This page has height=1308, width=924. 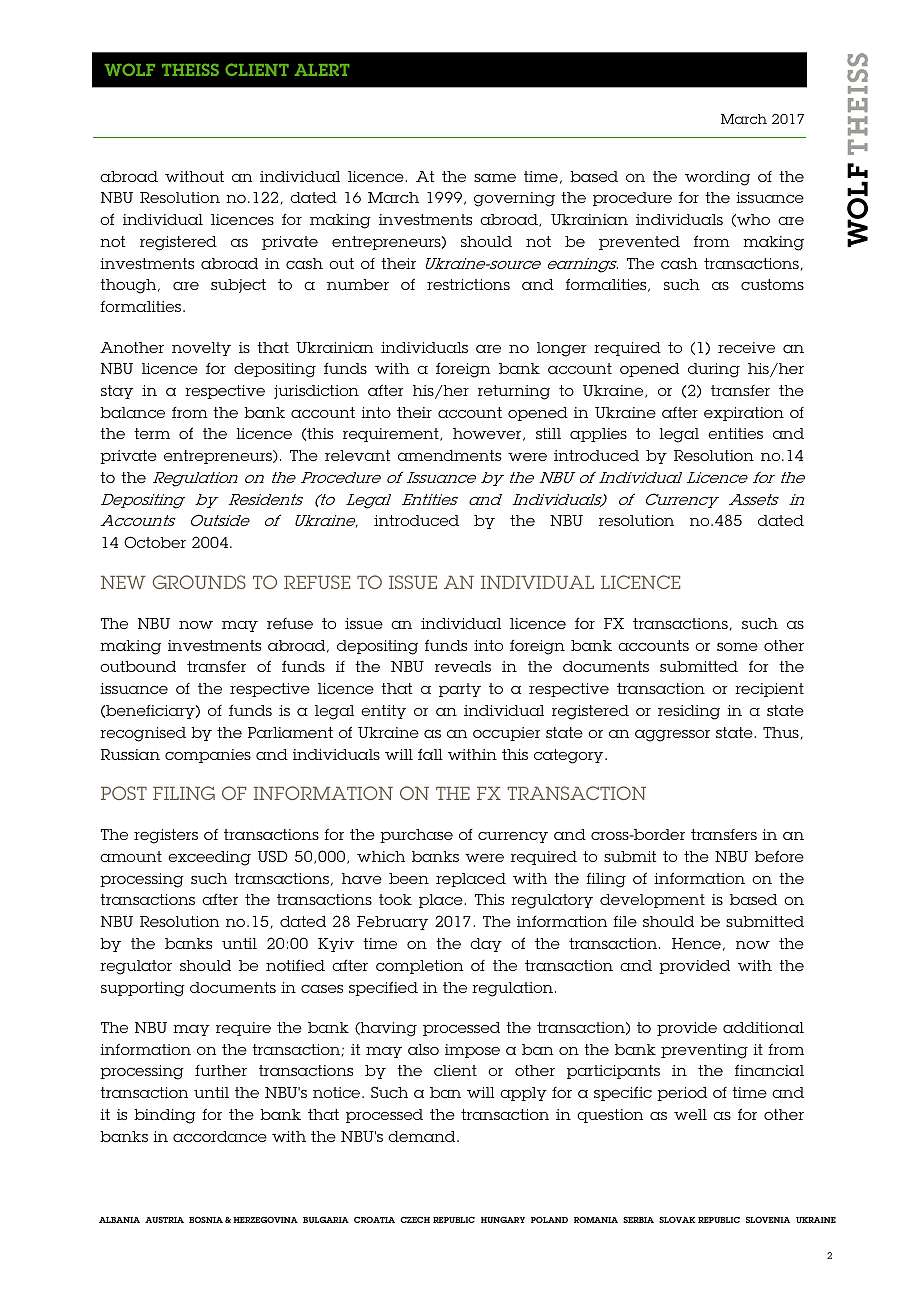 What do you see at coordinates (415, 1219) in the page?
I see `CZECH` at bounding box center [415, 1219].
